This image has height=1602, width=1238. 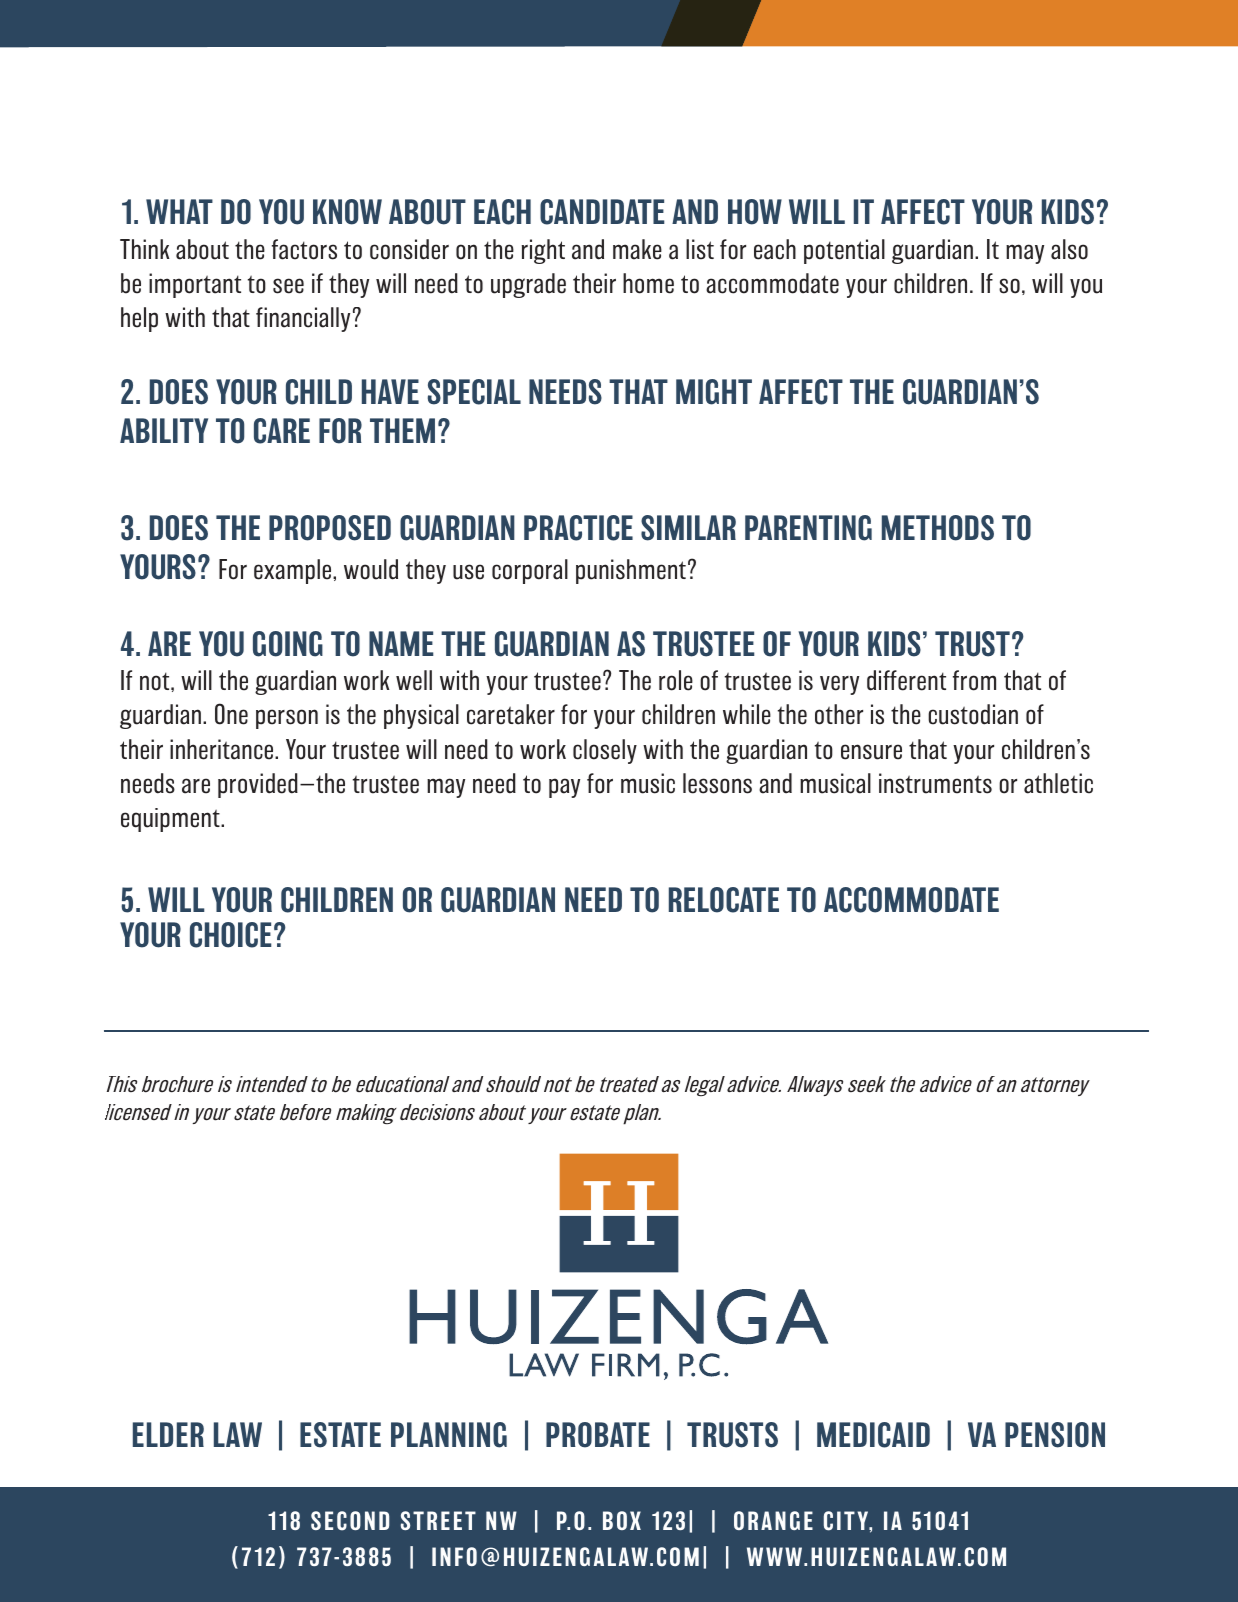 What do you see at coordinates (238, 1434) in the image?
I see `LAW` at bounding box center [238, 1434].
